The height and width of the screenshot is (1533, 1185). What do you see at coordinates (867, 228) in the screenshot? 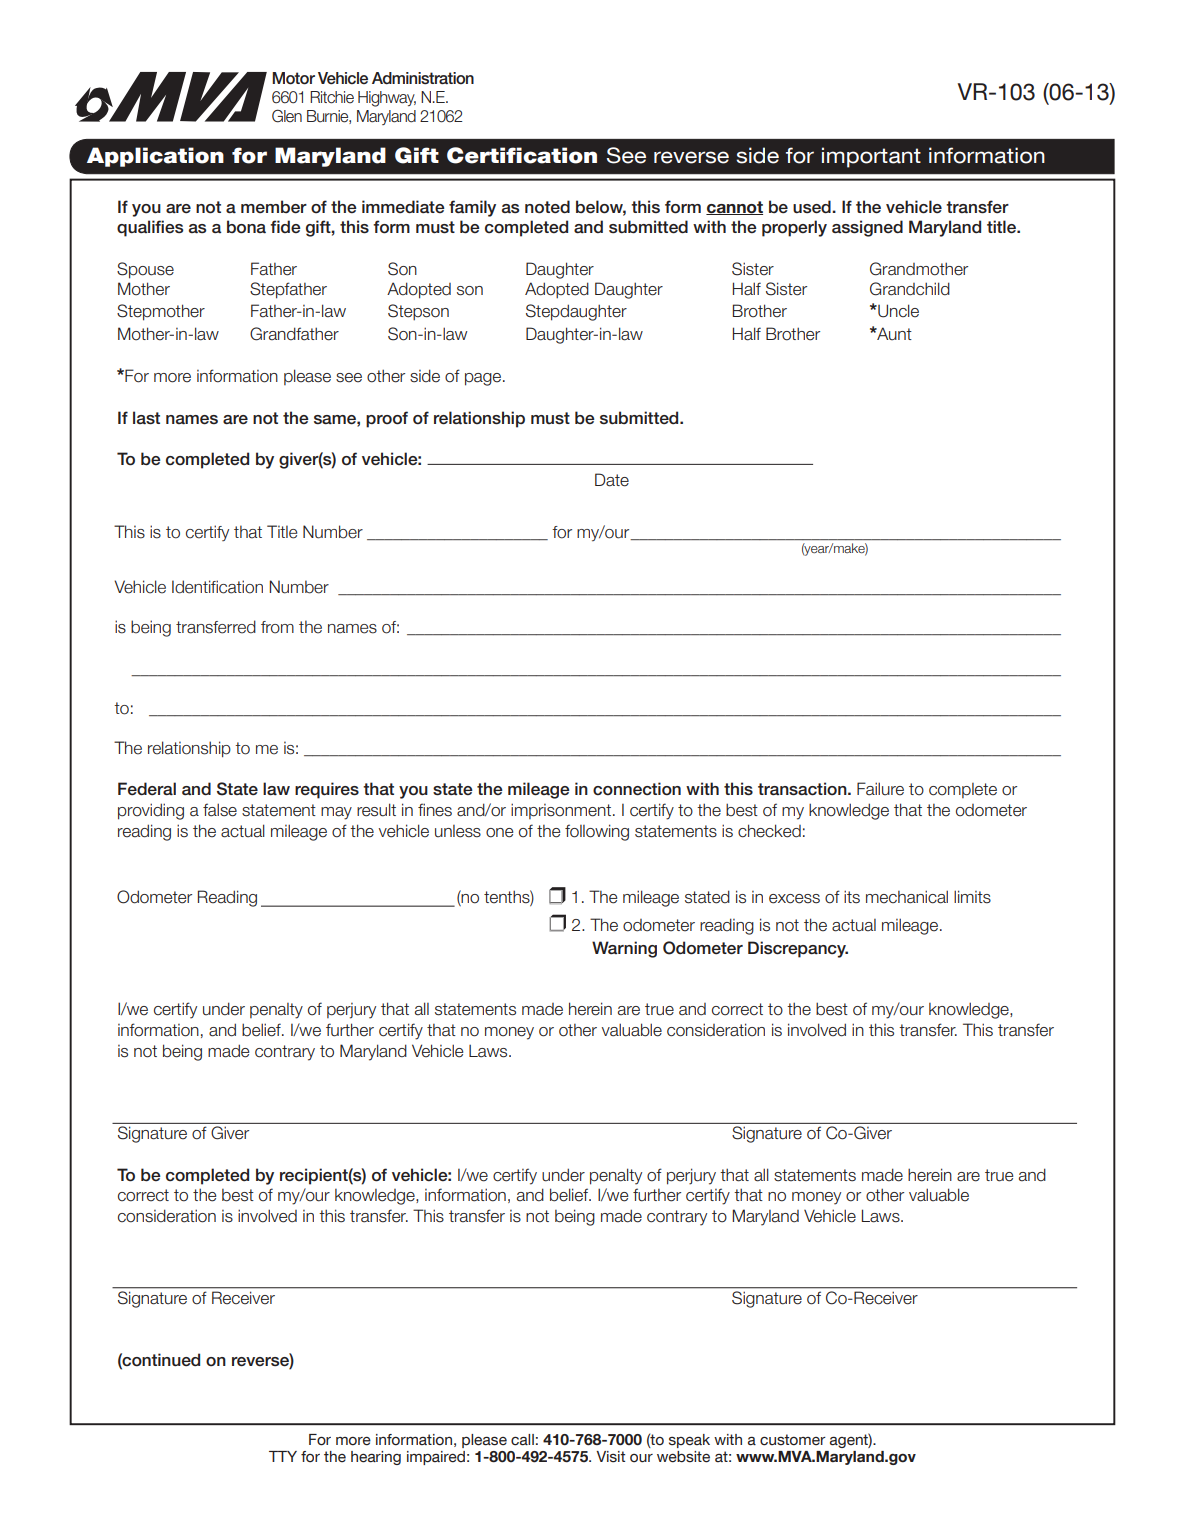
I see `assigned` at bounding box center [867, 228].
